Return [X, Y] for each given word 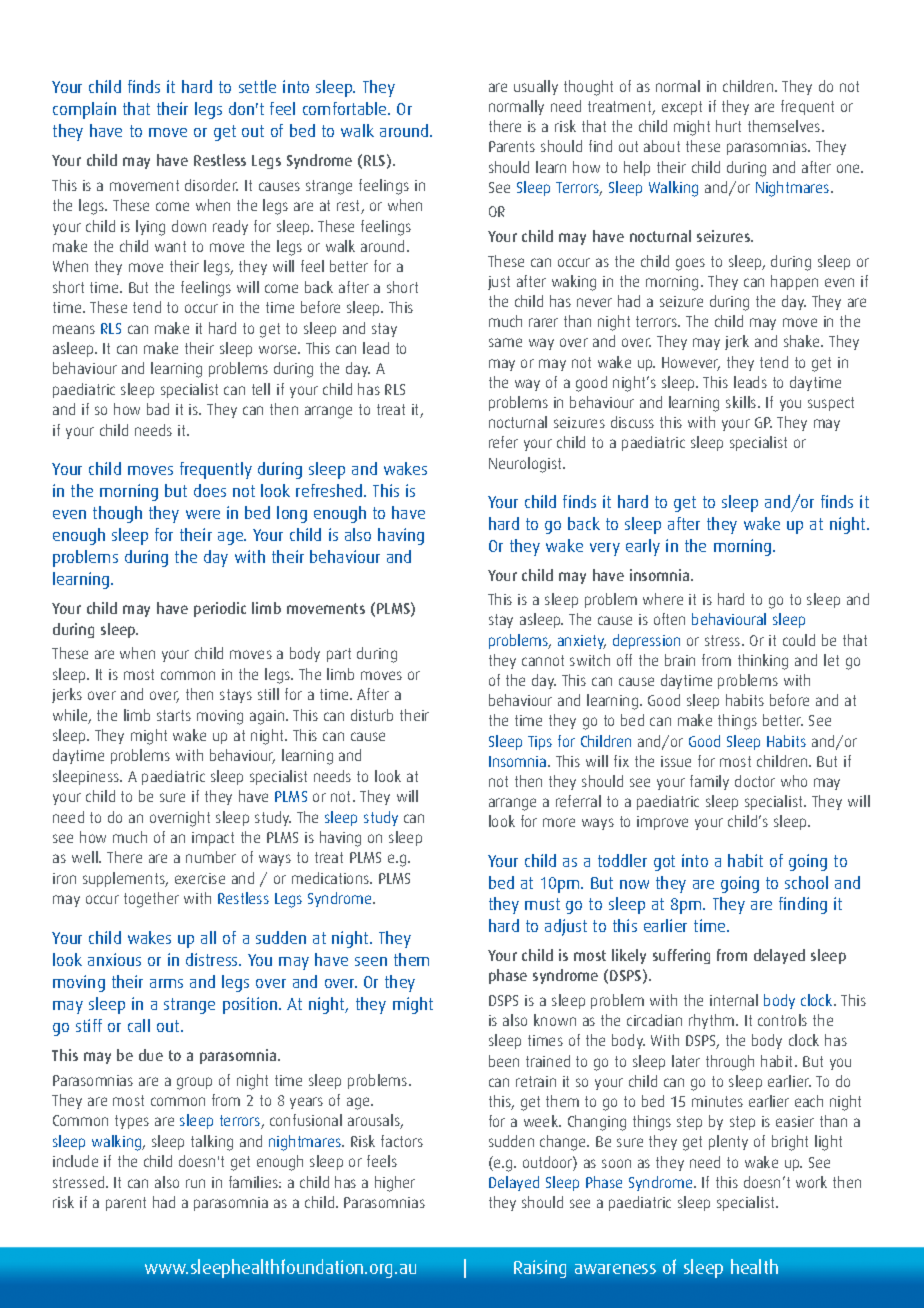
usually [536, 87]
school [806, 882]
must [542, 904]
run [195, 1183]
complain [84, 110]
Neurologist [526, 465]
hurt [728, 126]
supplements [125, 879]
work [811, 1182]
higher [395, 1184]
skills [742, 402]
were [203, 514]
